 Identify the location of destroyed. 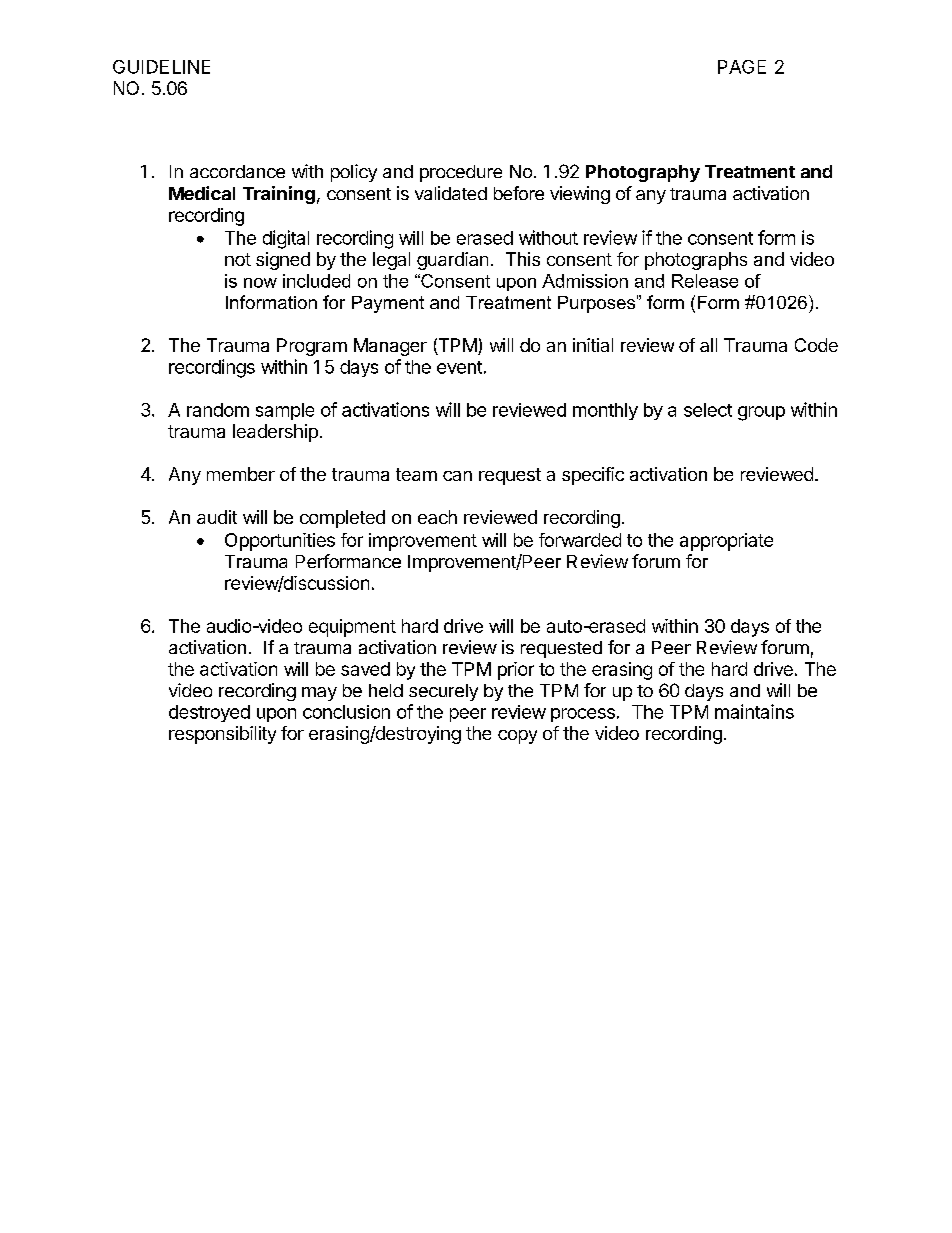
(209, 713).
